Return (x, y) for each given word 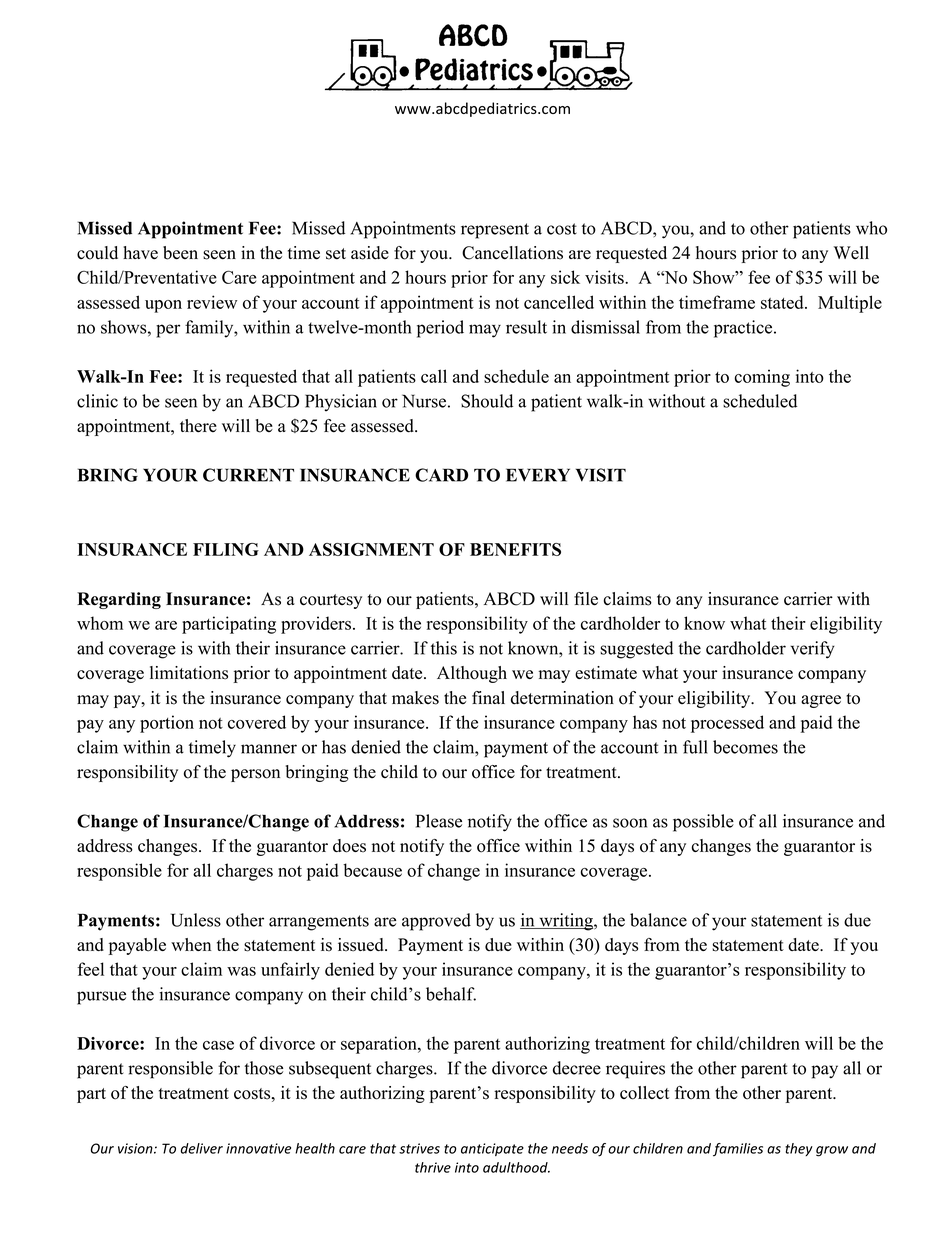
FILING (226, 549)
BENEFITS (515, 549)
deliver (202, 1148)
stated (783, 302)
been (180, 253)
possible (703, 823)
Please (439, 821)
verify (812, 650)
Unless (196, 920)
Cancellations (512, 253)
